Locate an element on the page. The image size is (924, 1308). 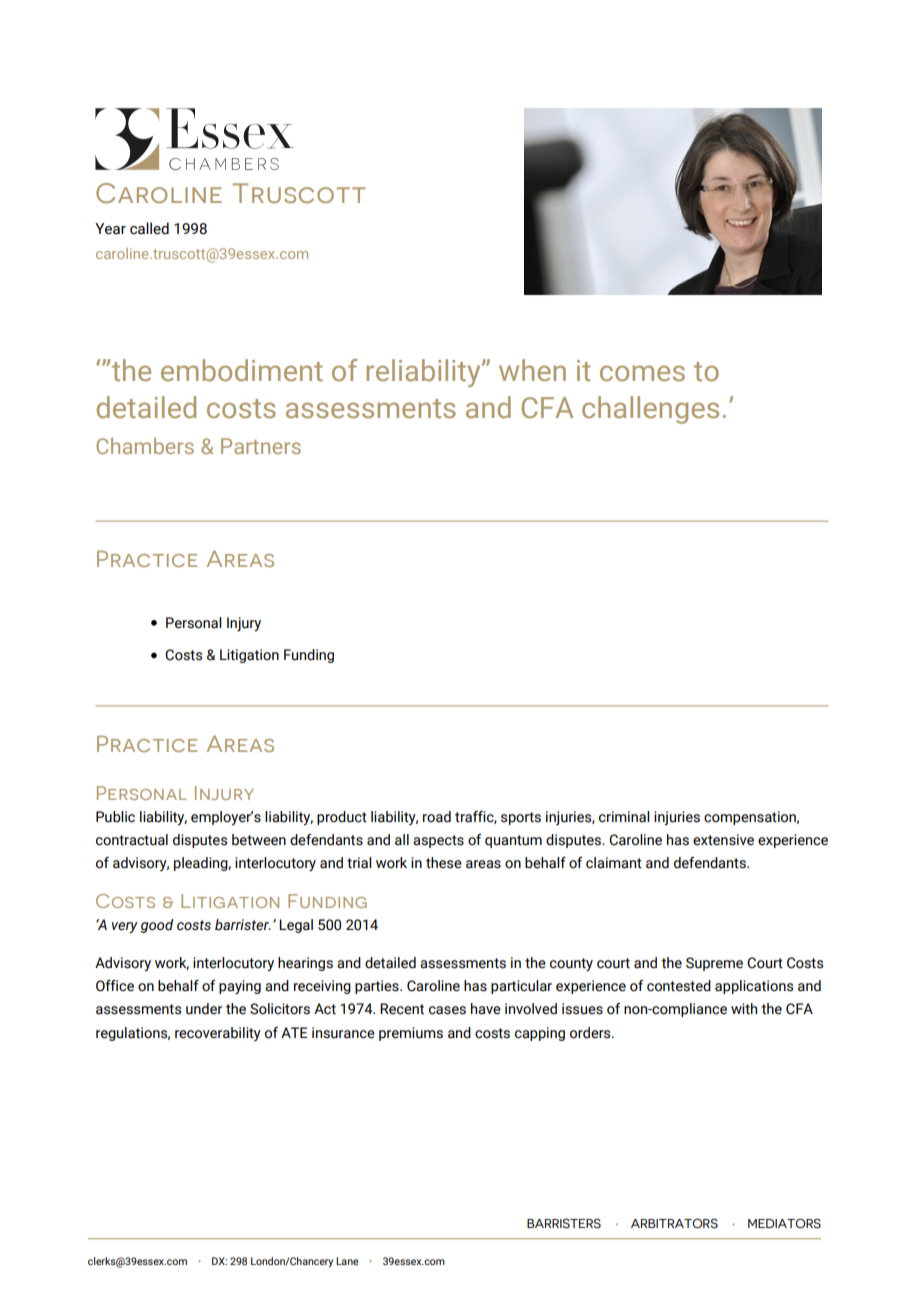
ARBITRATORS is located at coordinates (674, 1223).
